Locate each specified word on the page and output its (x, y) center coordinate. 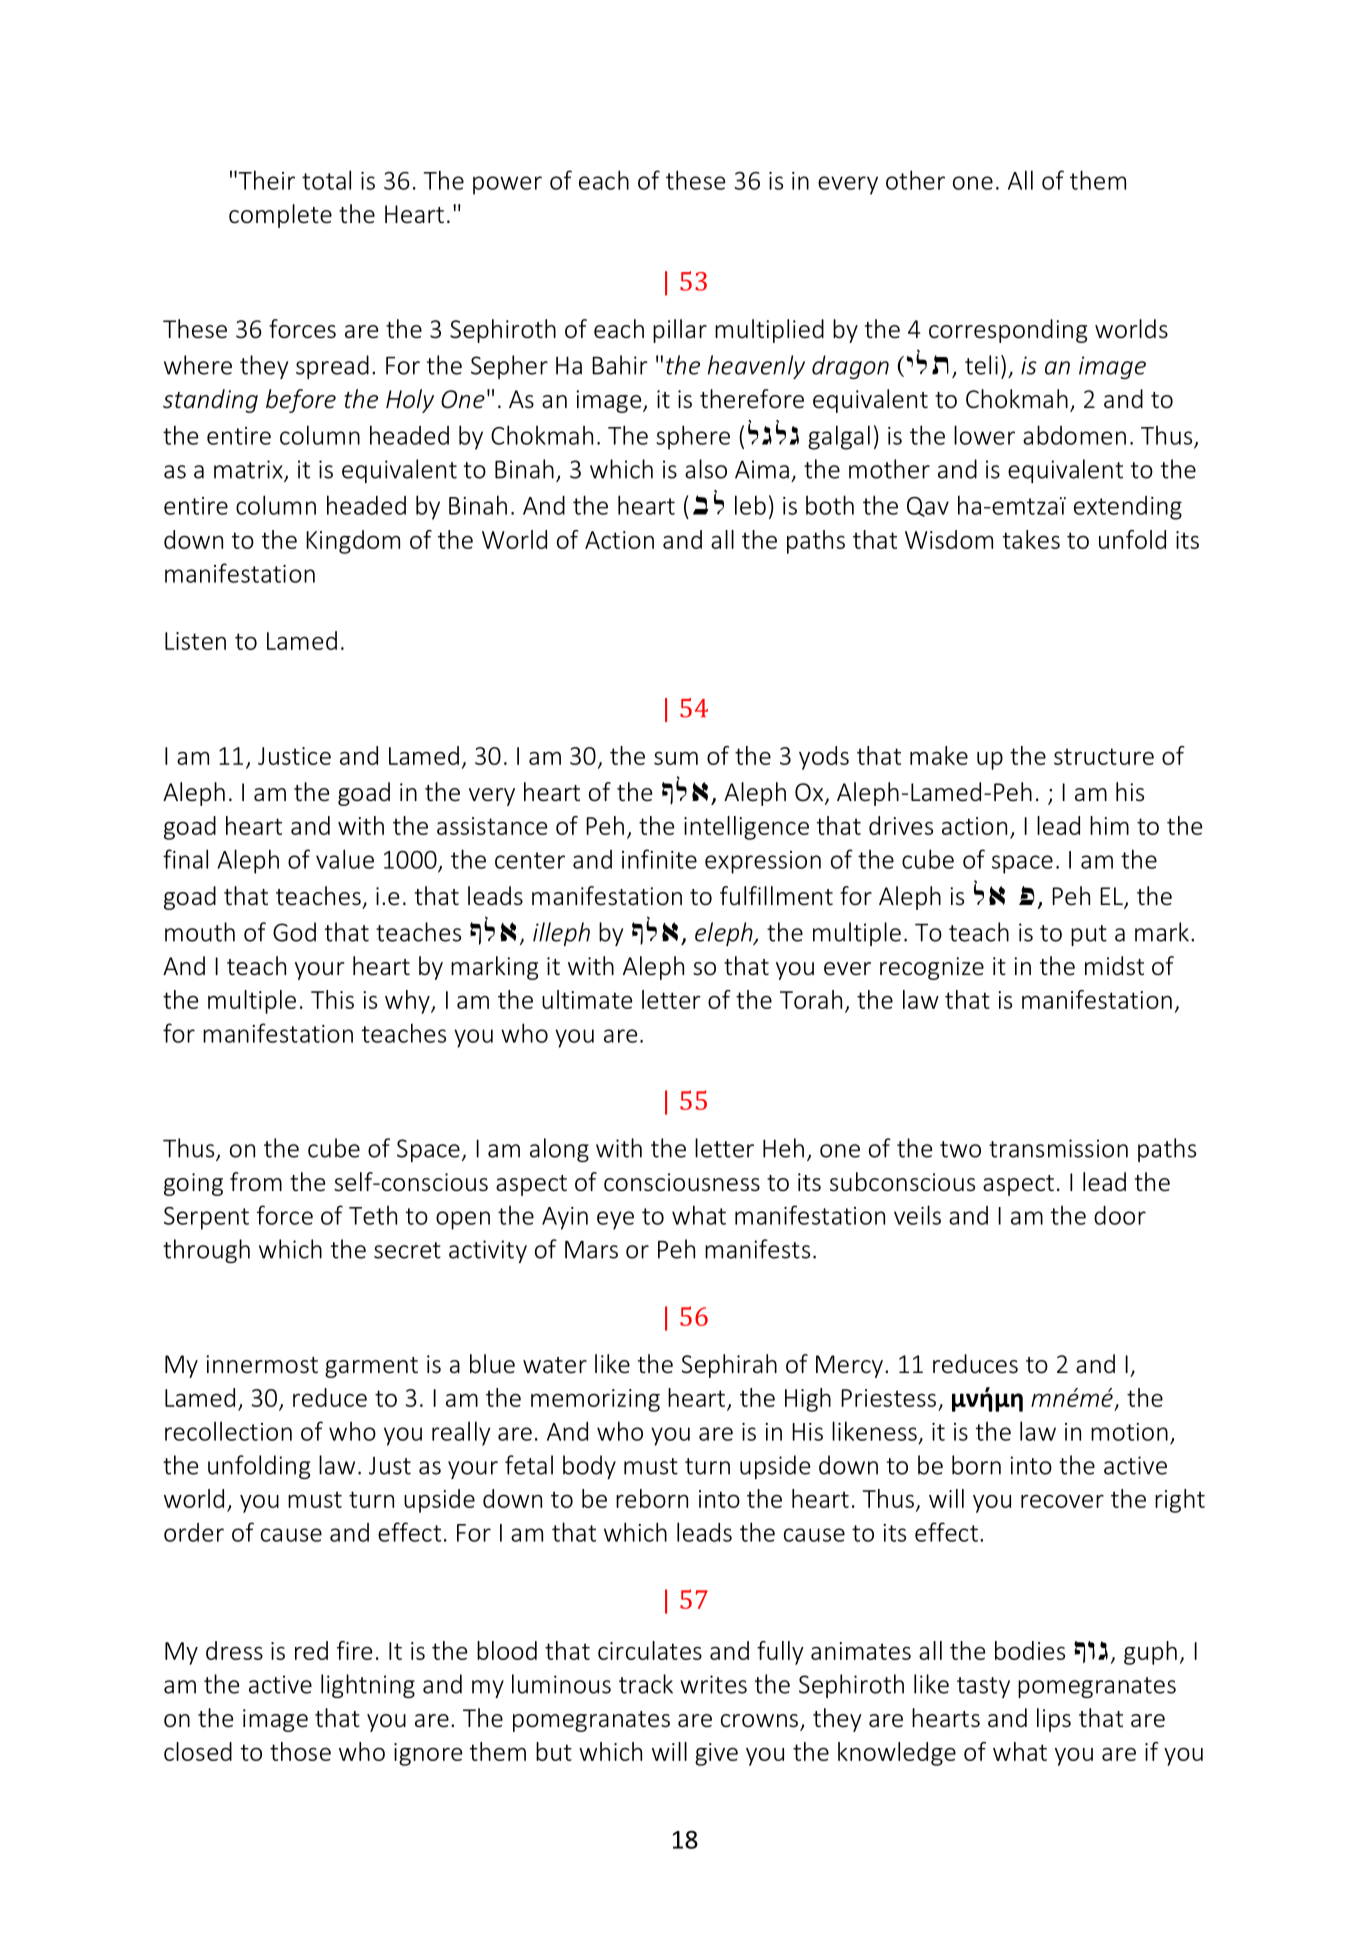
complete (280, 216)
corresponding (1008, 331)
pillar (680, 331)
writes (713, 1684)
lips (1054, 1720)
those (300, 1751)
